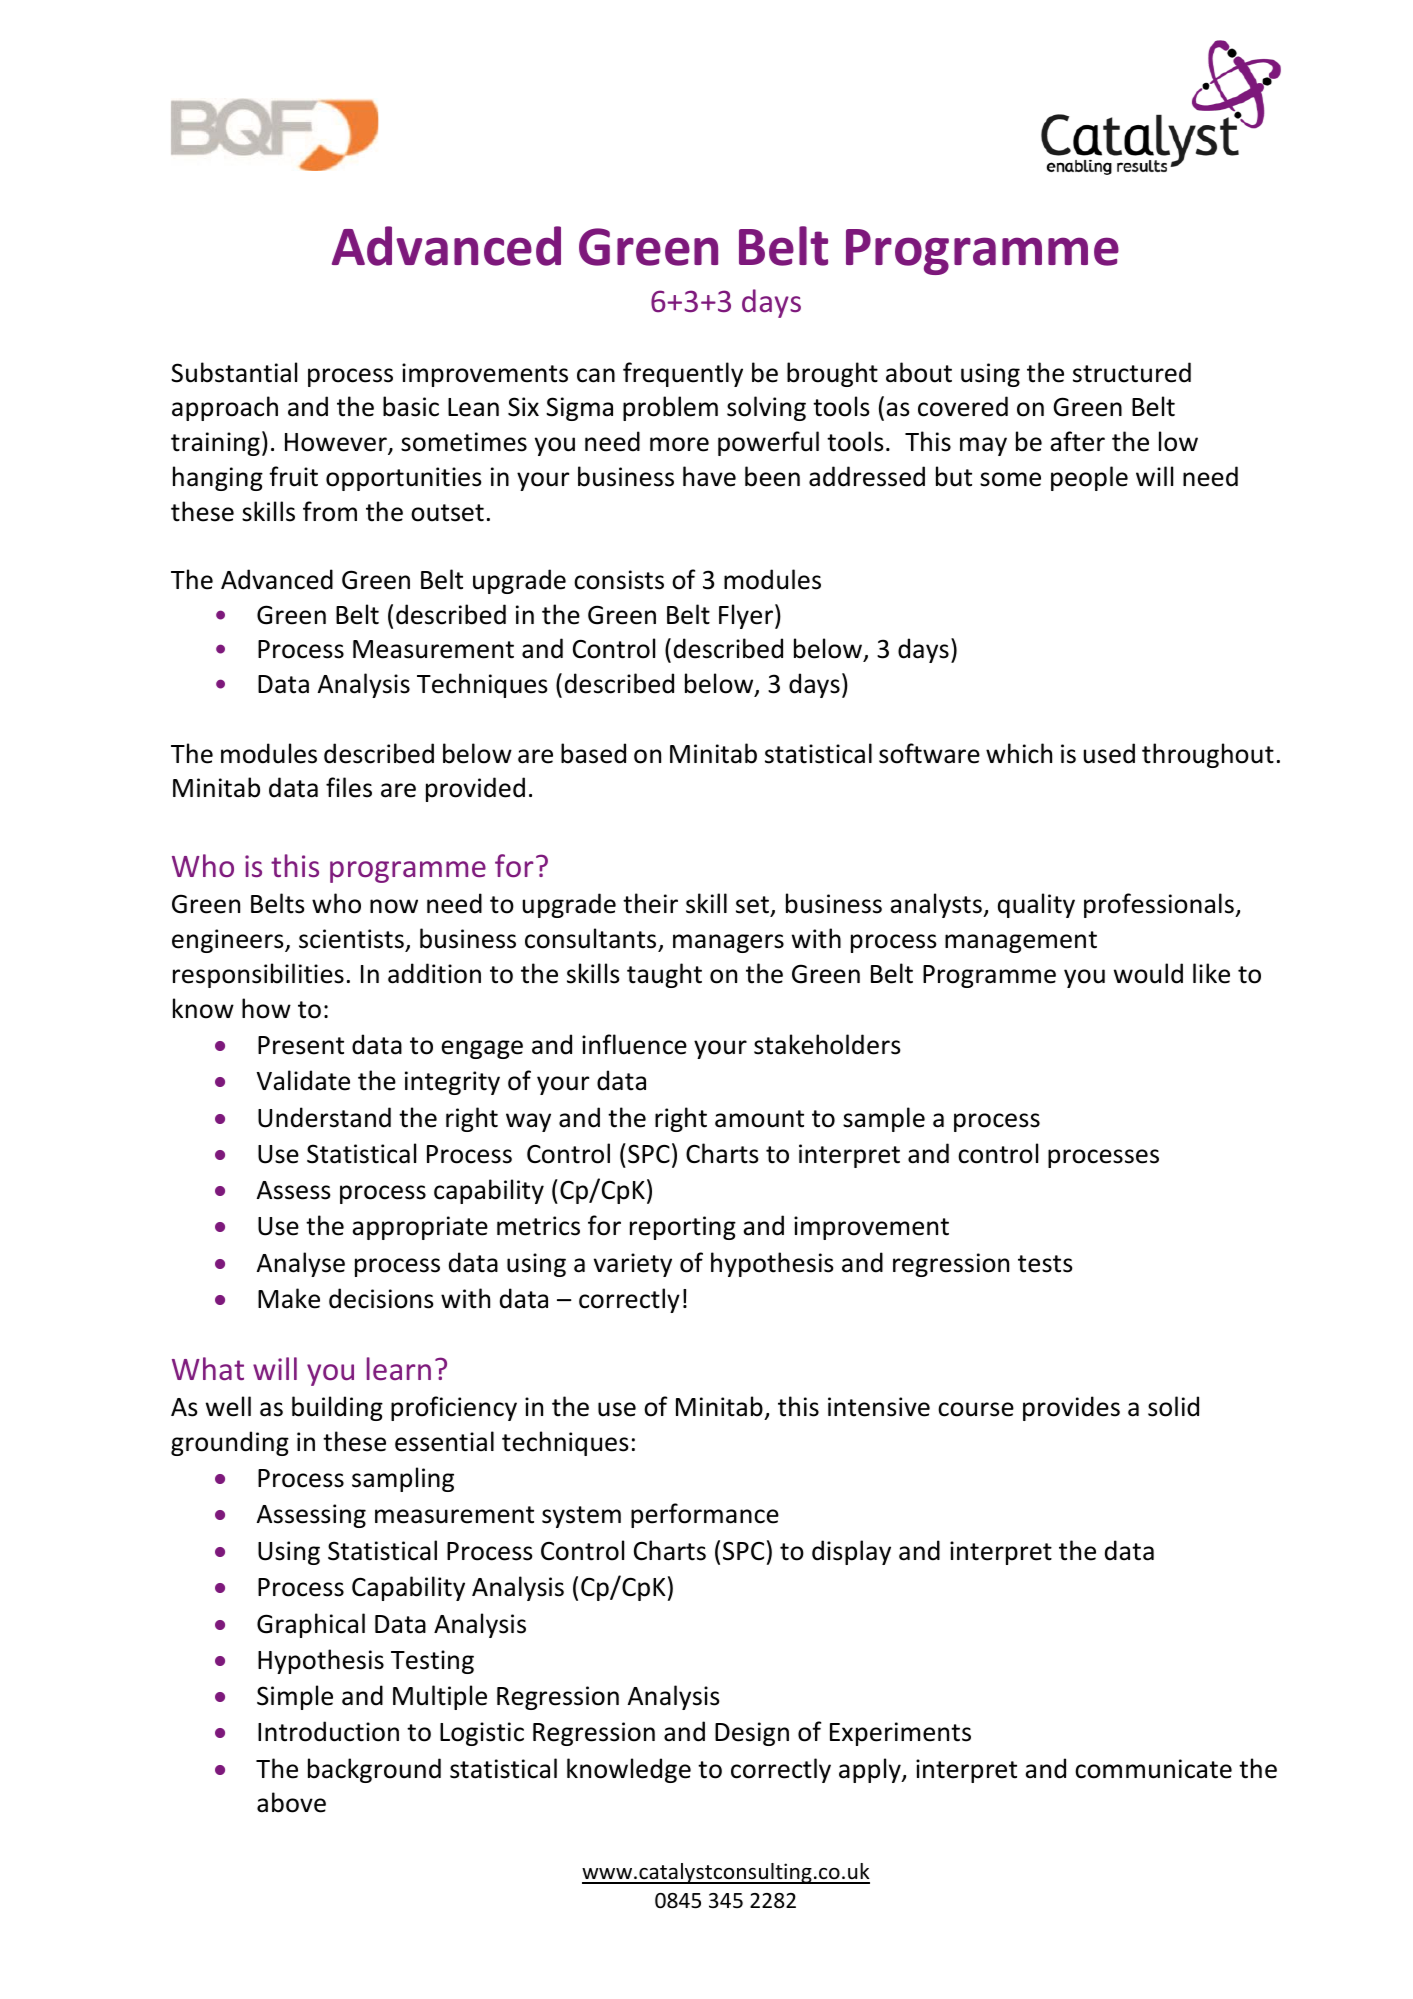 This screenshot has width=1413, height=1999. What do you see at coordinates (1077, 441) in the screenshot?
I see `after` at bounding box center [1077, 441].
